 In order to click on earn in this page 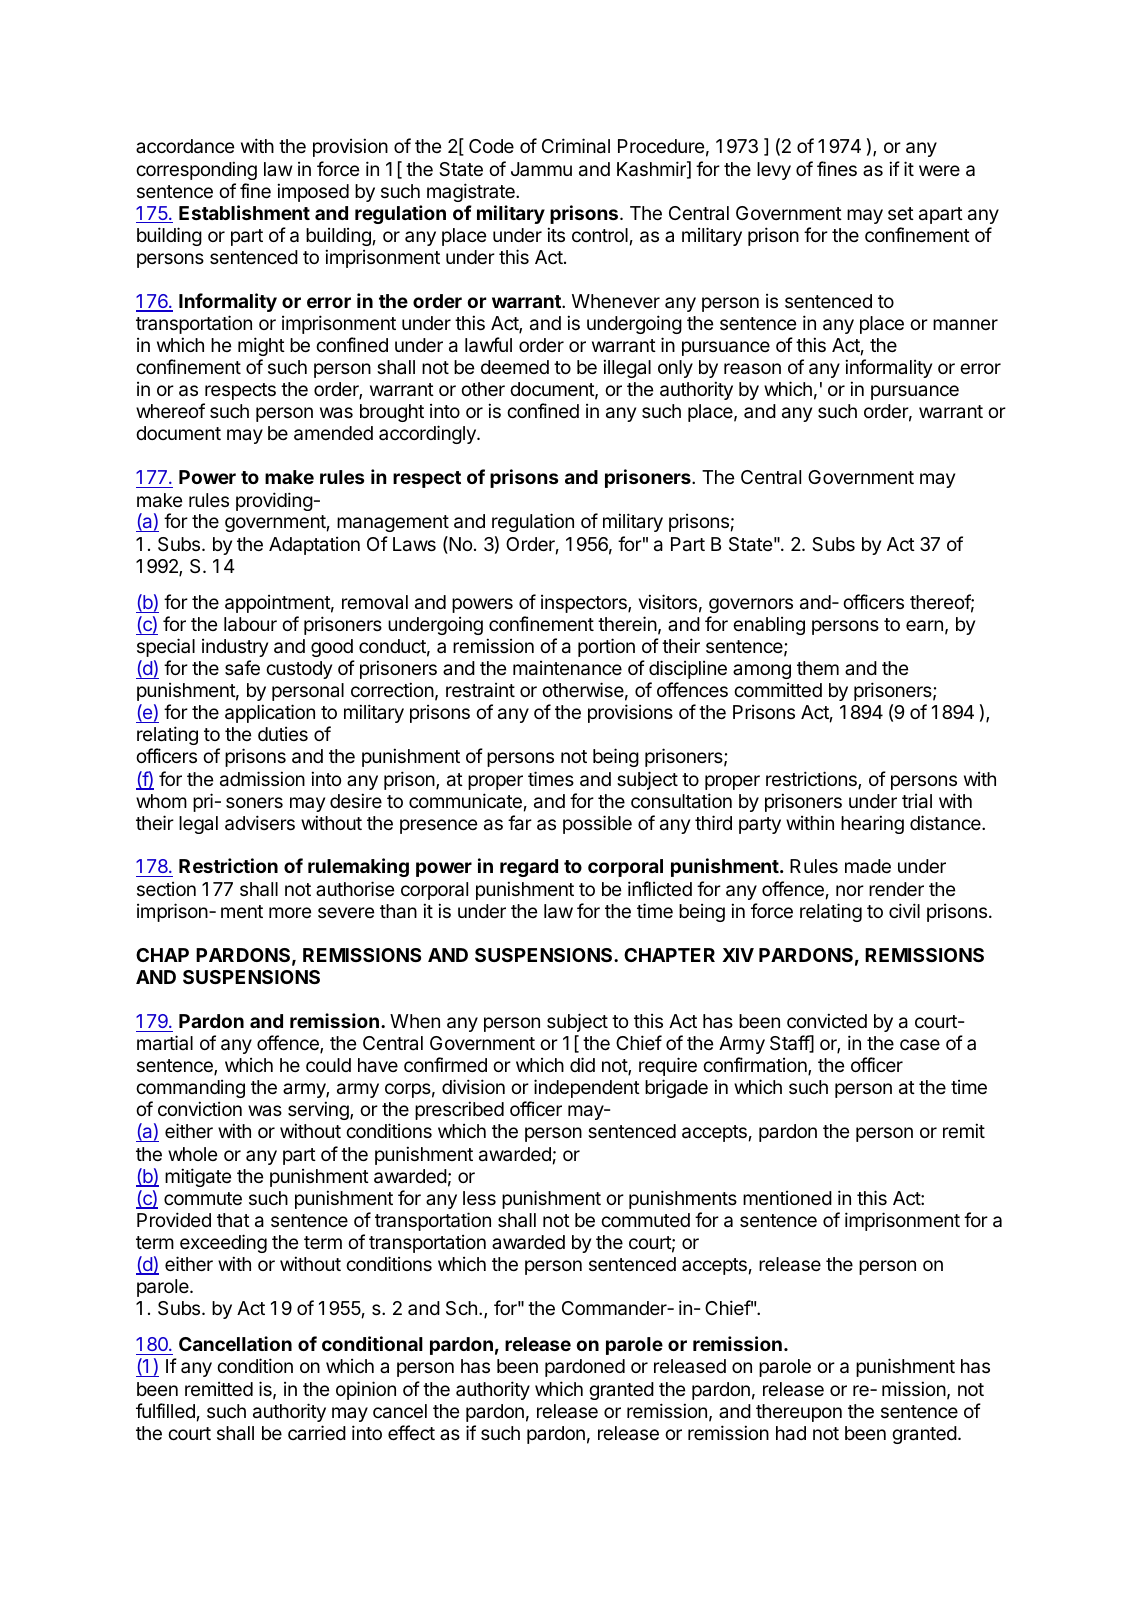, I will do `click(924, 626)`.
